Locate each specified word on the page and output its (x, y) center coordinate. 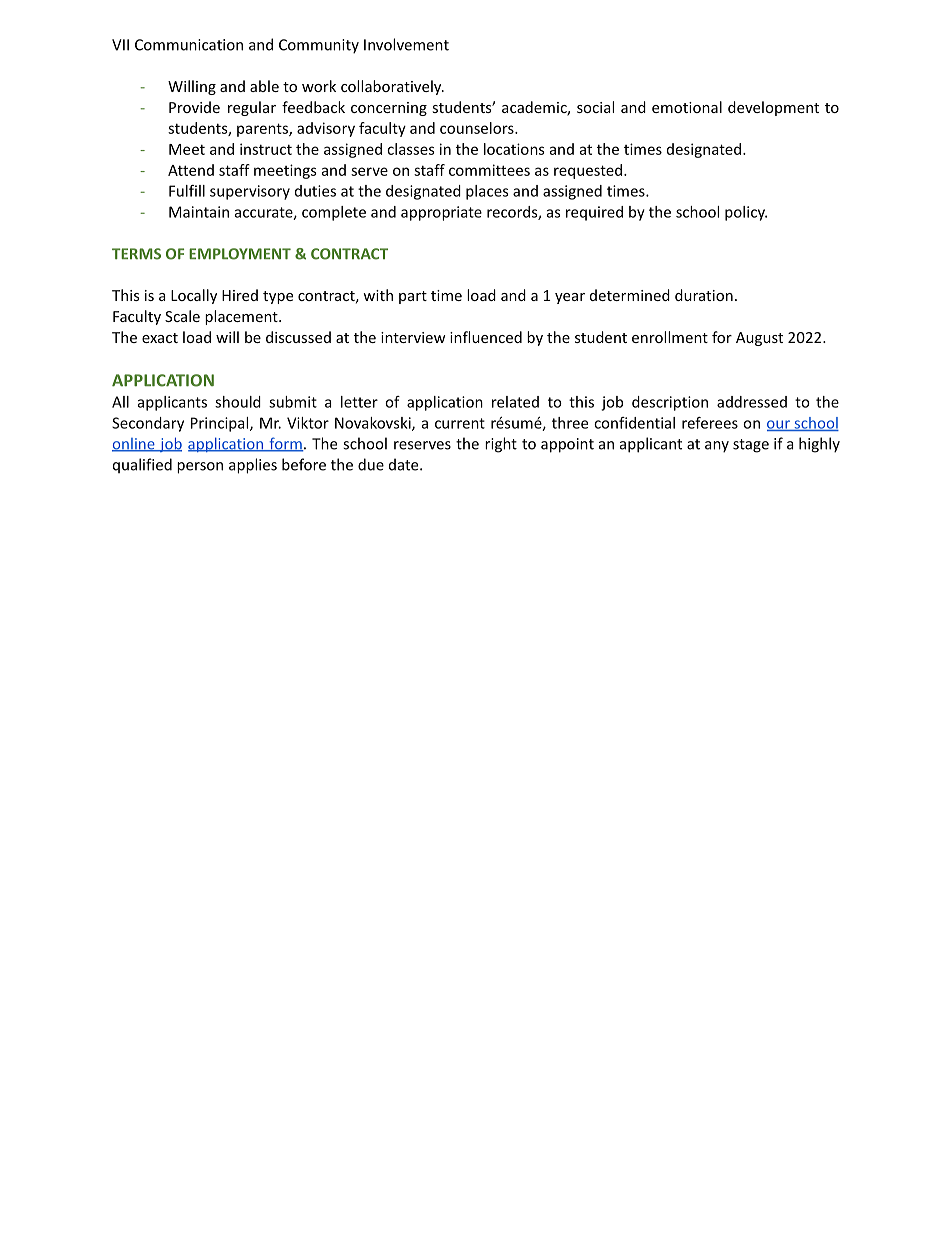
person (200, 468)
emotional (687, 107)
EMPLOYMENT (240, 254)
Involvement (406, 44)
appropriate (441, 213)
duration (704, 295)
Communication (189, 45)
